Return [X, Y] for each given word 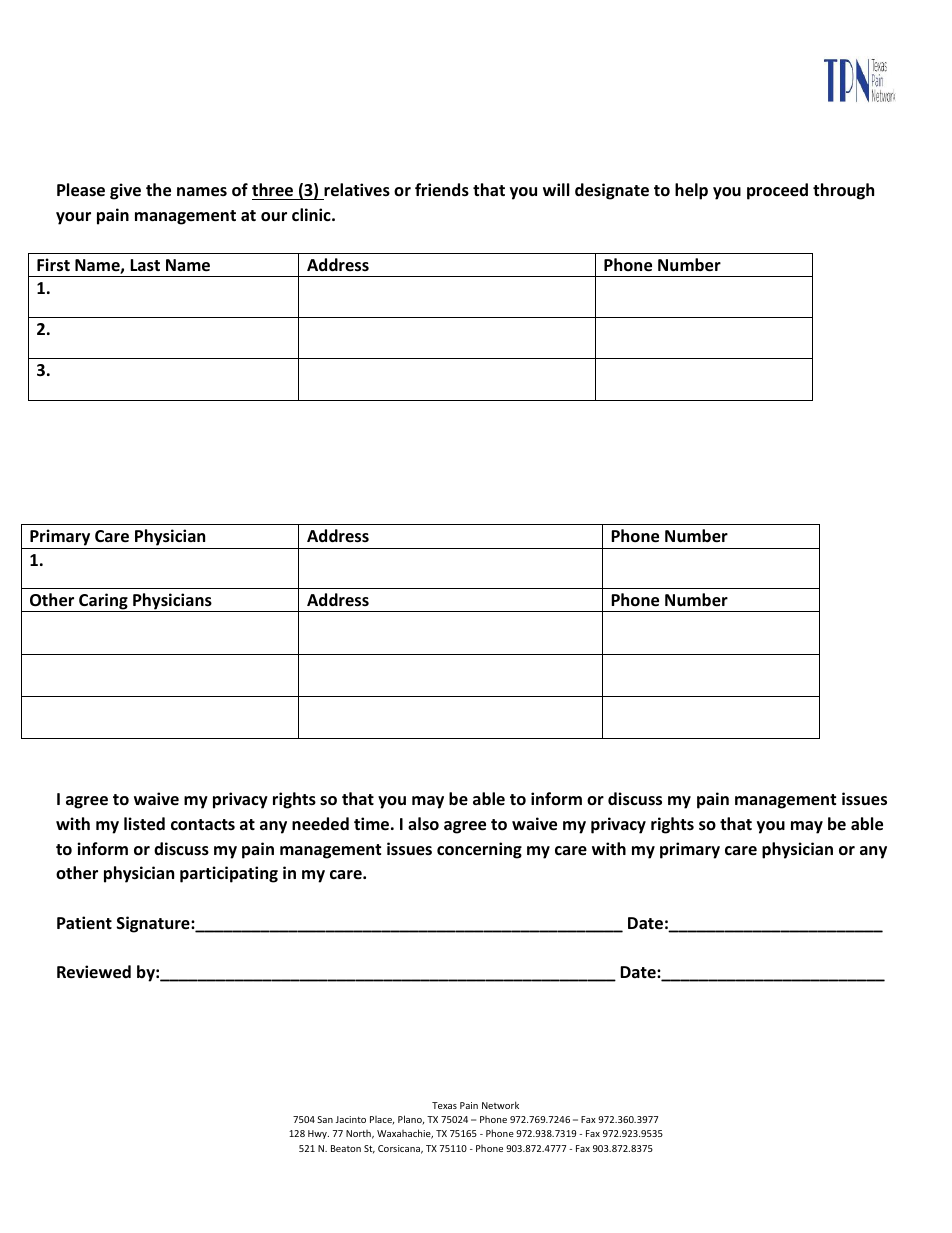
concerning [479, 850]
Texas [444, 1105]
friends [442, 190]
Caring [103, 602]
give [125, 191]
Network [500, 1105]
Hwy [318, 1134]
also [423, 824]
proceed [777, 191]
